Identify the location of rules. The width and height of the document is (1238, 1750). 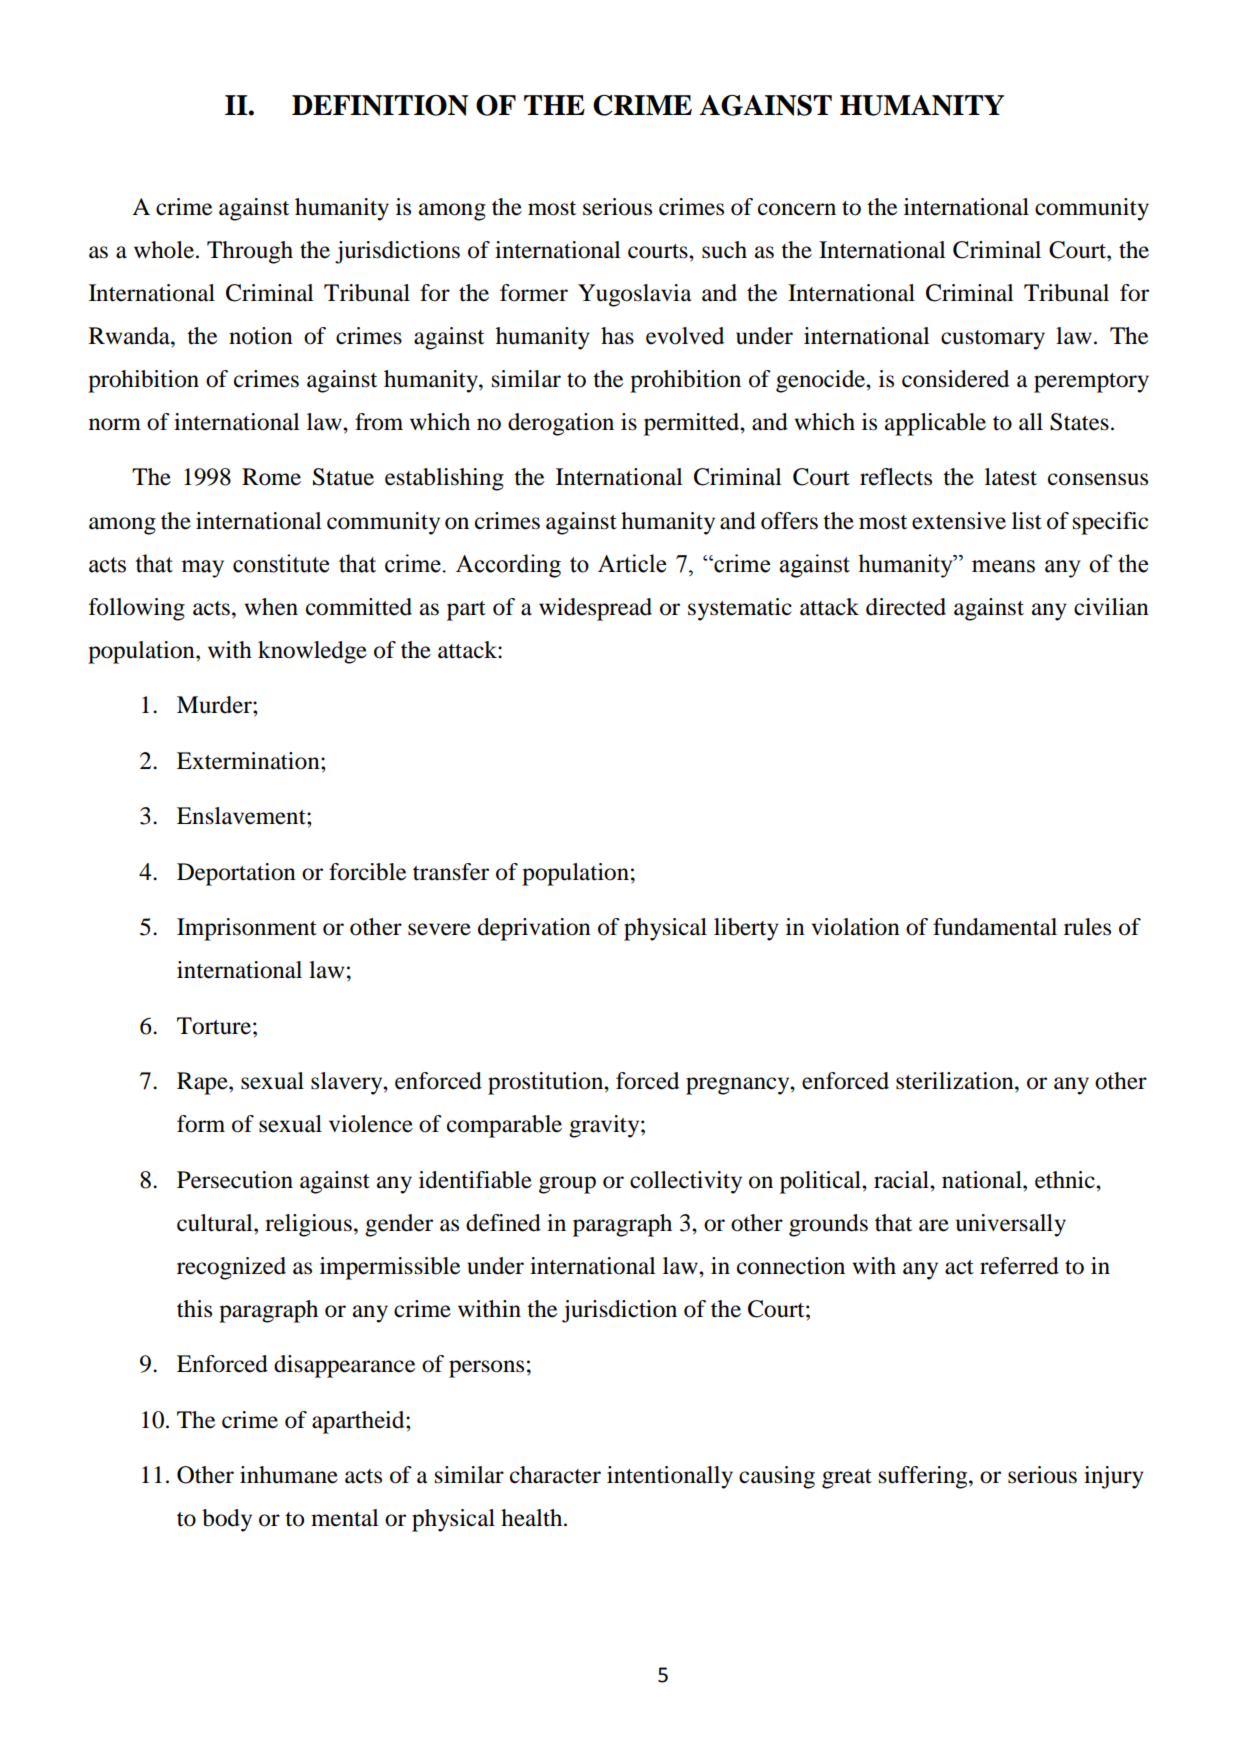
(1087, 927).
